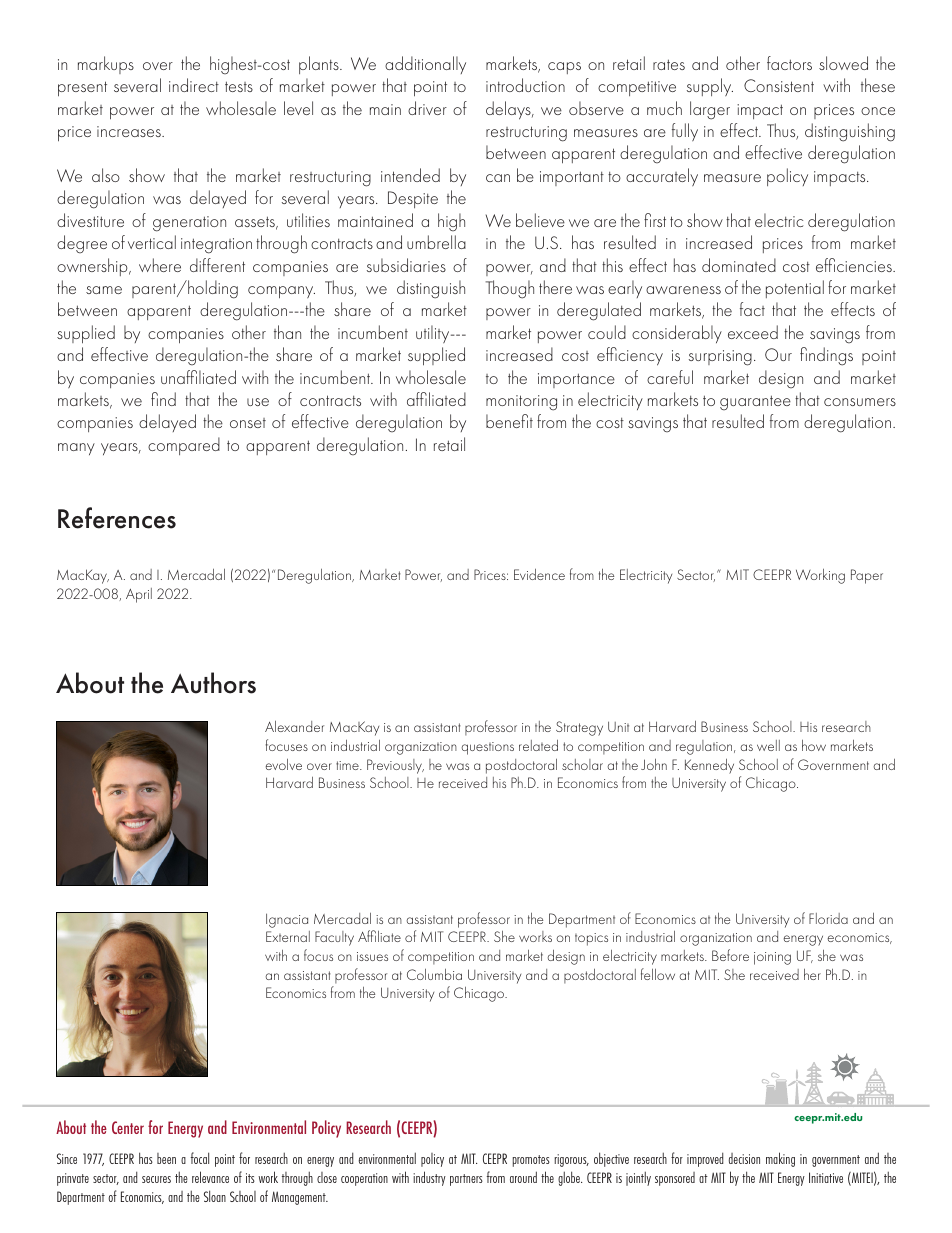 This document has height=1233, width=952. What do you see at coordinates (117, 518) in the document?
I see `References` at bounding box center [117, 518].
